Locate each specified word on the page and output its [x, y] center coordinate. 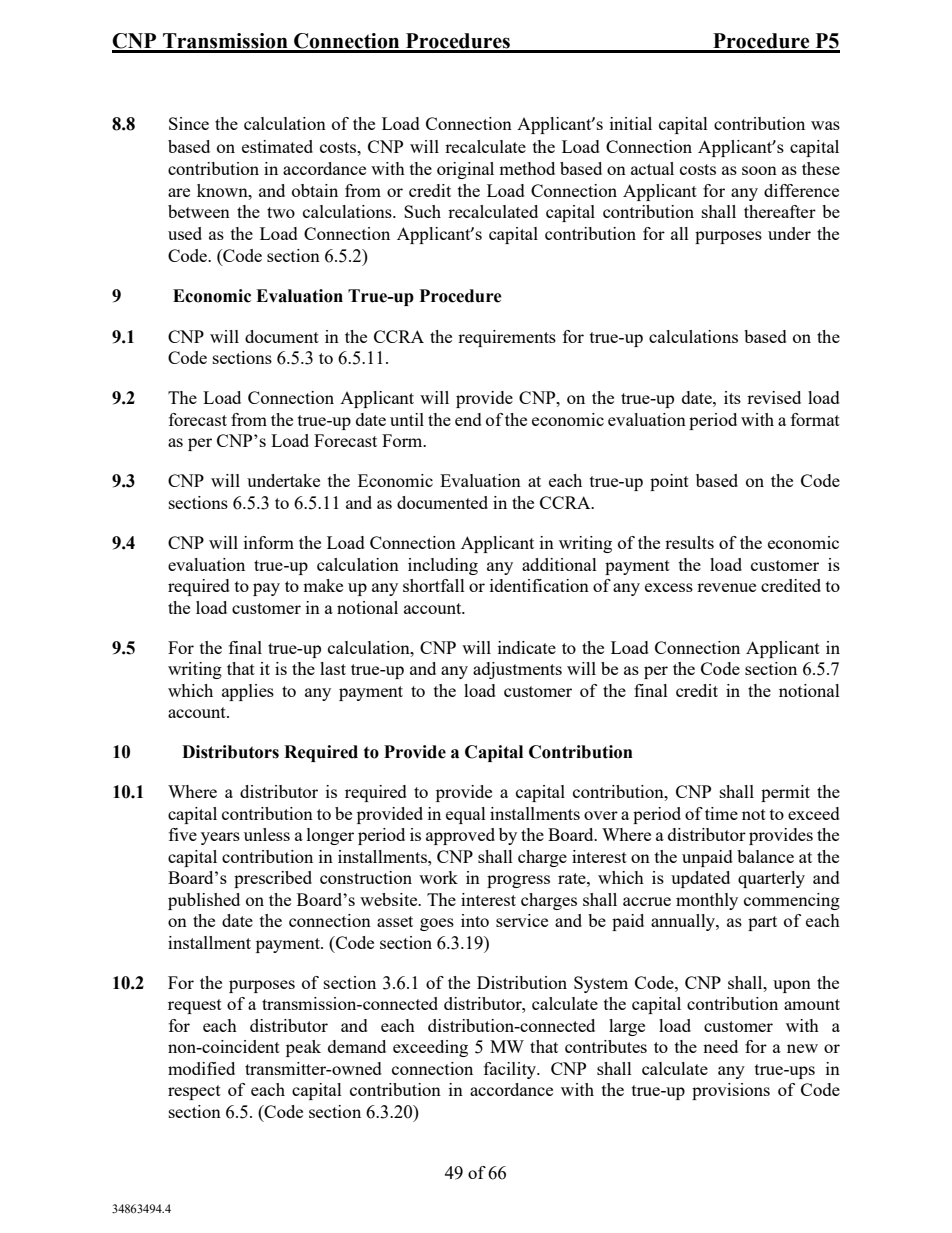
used [185, 233]
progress [518, 881]
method [527, 168]
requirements [507, 338]
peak [303, 1048]
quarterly [771, 879]
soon [759, 170]
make [323, 585]
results [689, 542]
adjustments [517, 670]
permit [785, 793]
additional [559, 564]
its [732, 397]
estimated [277, 146]
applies [248, 692]
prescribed [273, 879]
